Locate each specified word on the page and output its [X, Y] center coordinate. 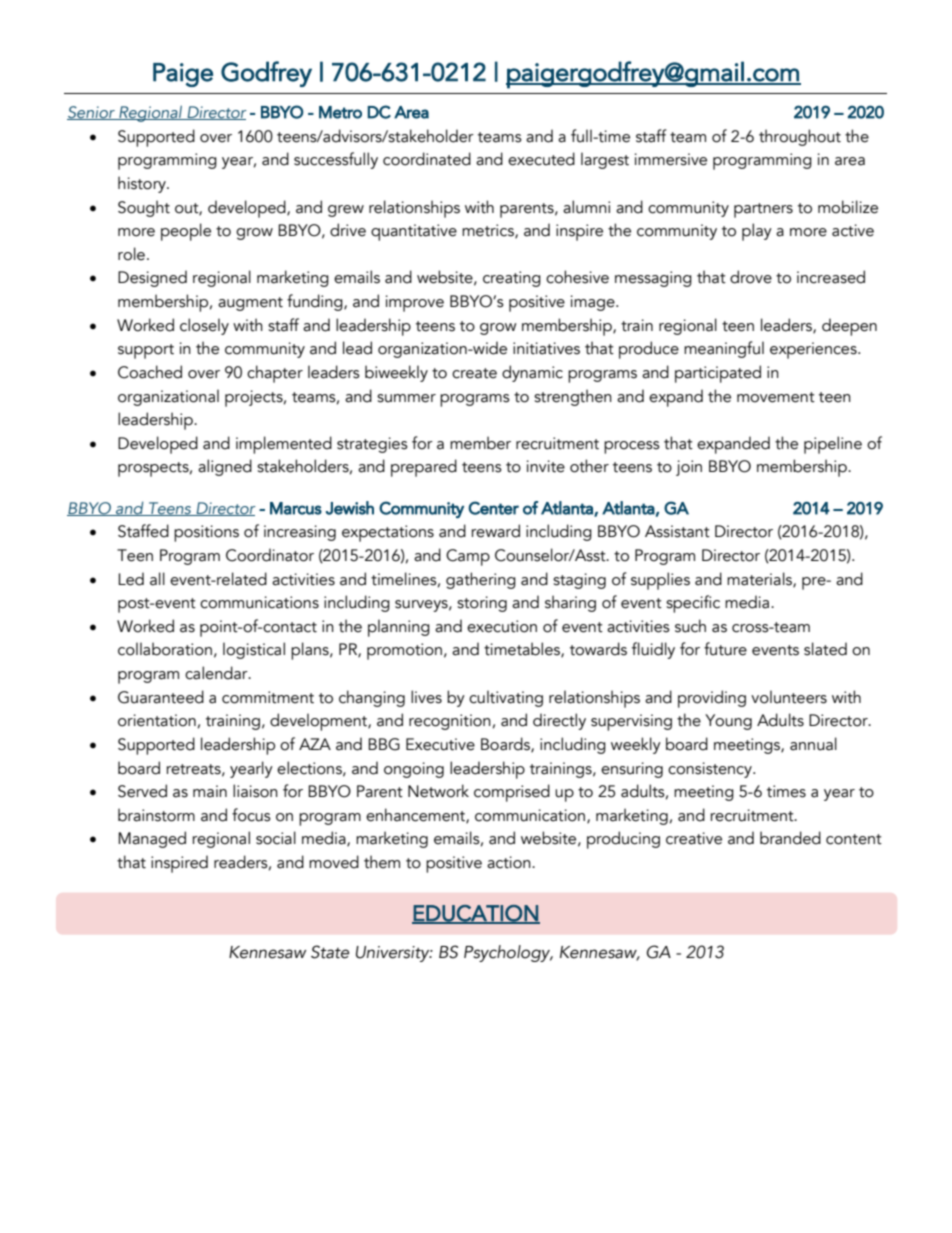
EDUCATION [476, 914]
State [330, 952]
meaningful [724, 349]
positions [206, 533]
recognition [450, 722]
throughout [800, 137]
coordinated [427, 159]
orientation [157, 720]
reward [495, 531]
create [474, 373]
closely [204, 326]
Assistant [677, 531]
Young [728, 722]
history [143, 184]
